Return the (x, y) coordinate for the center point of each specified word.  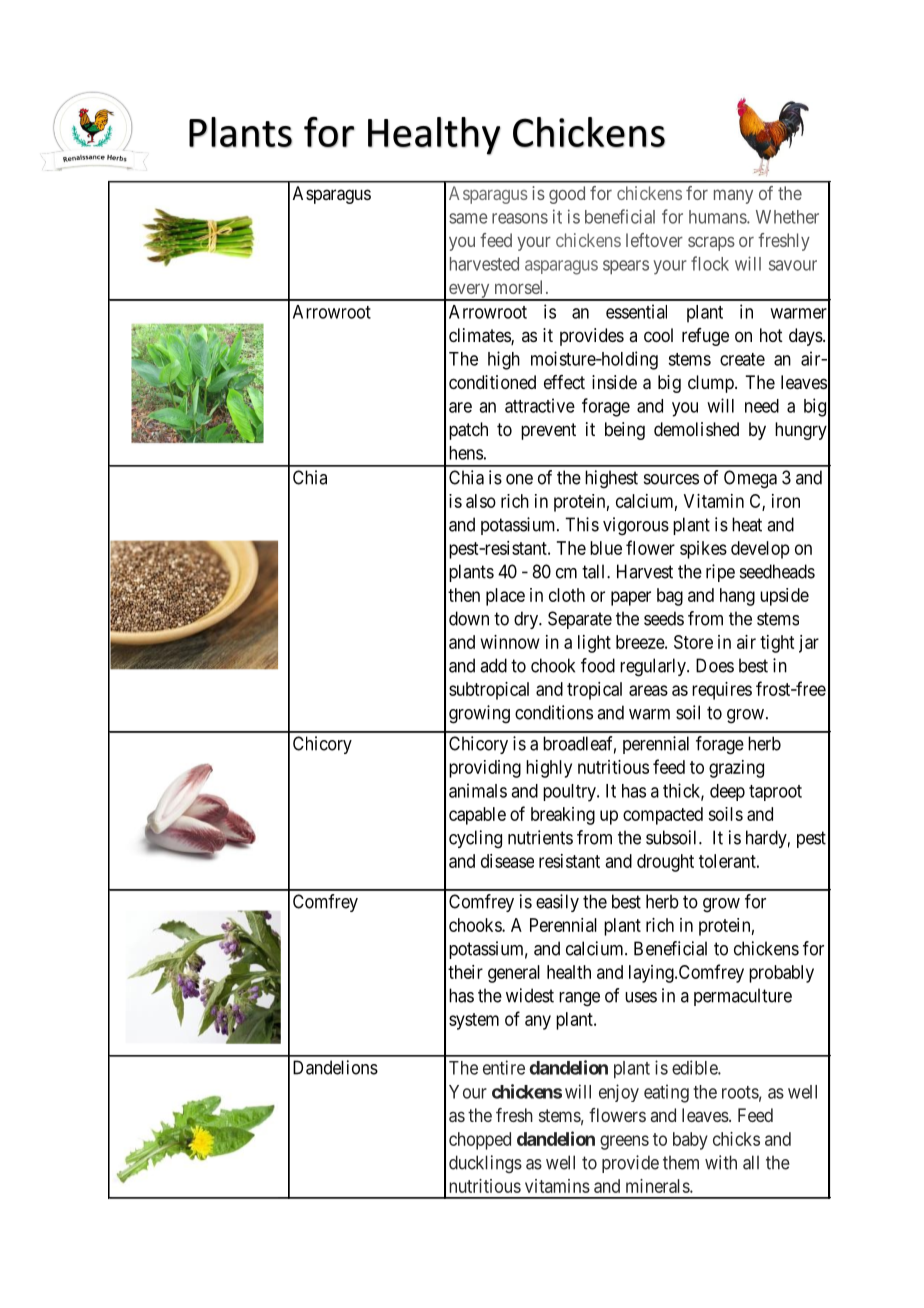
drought (665, 863)
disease (507, 861)
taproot (775, 793)
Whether (787, 217)
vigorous (636, 526)
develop (760, 550)
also (481, 501)
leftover (654, 240)
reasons (520, 218)
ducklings (485, 1164)
